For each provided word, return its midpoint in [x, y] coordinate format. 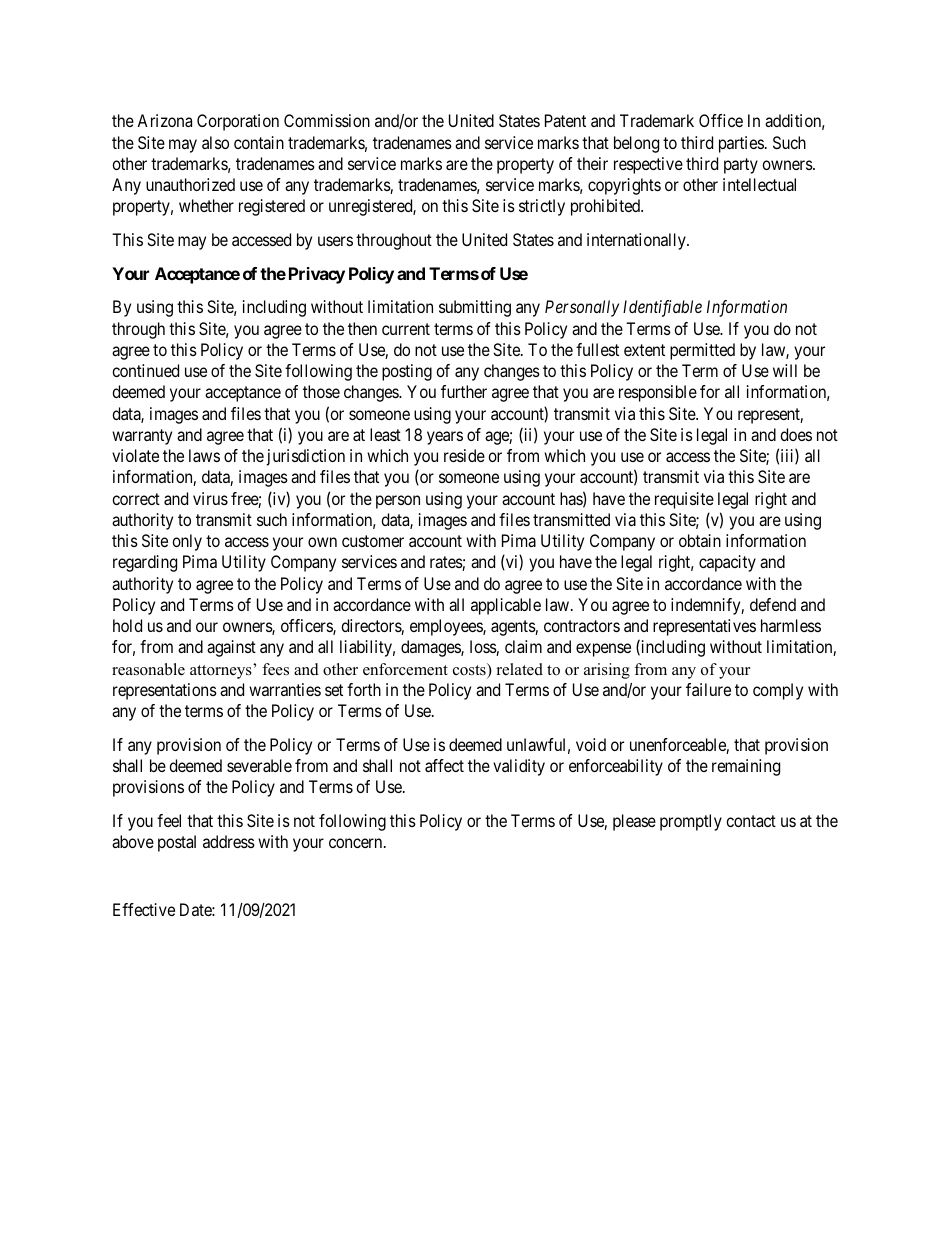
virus [210, 498]
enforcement [405, 669]
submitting [475, 308]
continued [145, 370]
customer [373, 541]
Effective [144, 909]
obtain [700, 540]
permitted [702, 351]
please [634, 822]
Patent [565, 120]
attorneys [222, 671]
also [215, 142]
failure [708, 689]
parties [741, 144]
